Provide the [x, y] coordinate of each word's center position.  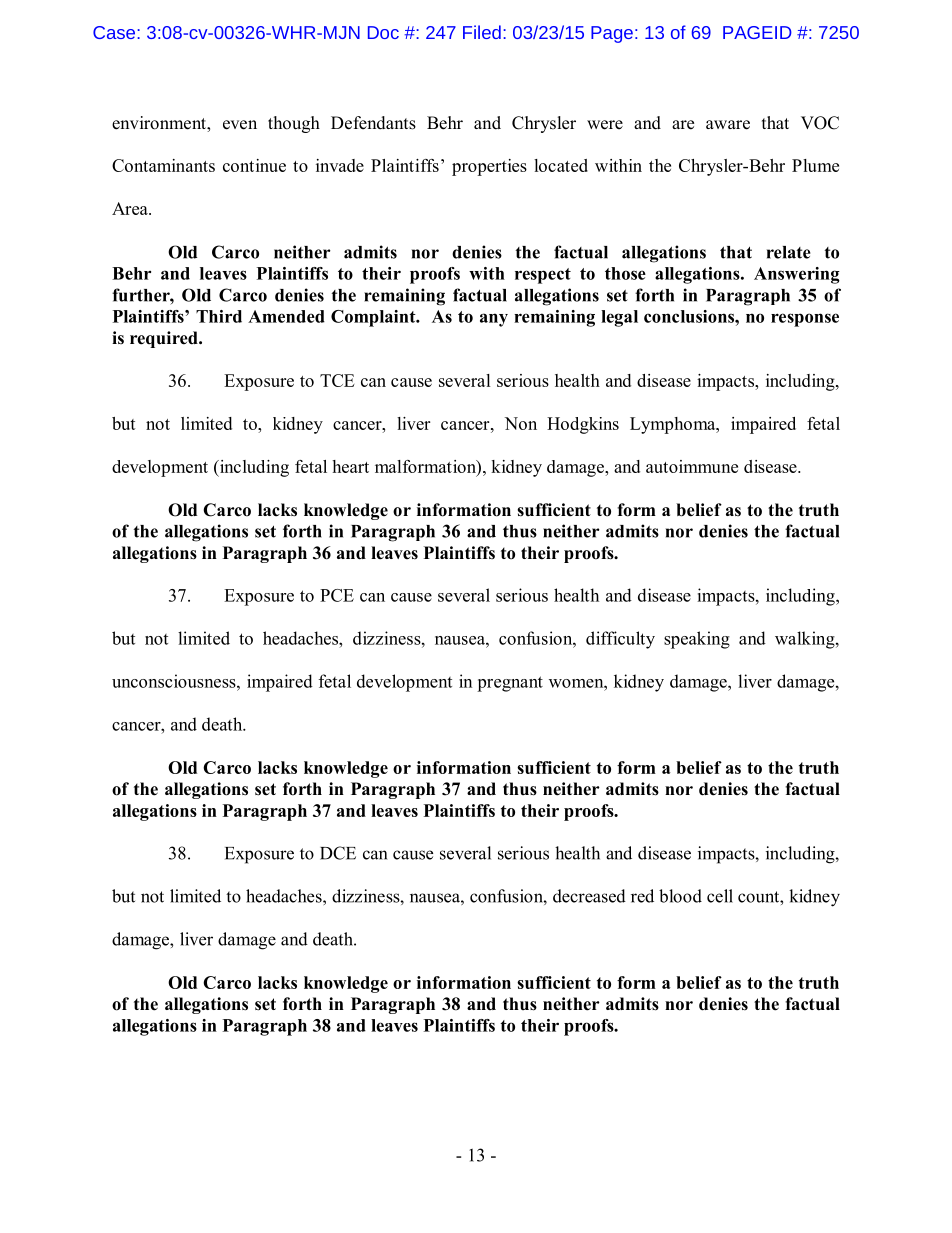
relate [789, 252]
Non [521, 423]
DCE [338, 853]
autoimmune [692, 466]
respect [543, 276]
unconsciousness [175, 681]
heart [350, 466]
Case [115, 32]
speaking [697, 640]
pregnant [510, 684]
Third [219, 316]
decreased [589, 896]
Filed [482, 32]
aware [728, 125]
